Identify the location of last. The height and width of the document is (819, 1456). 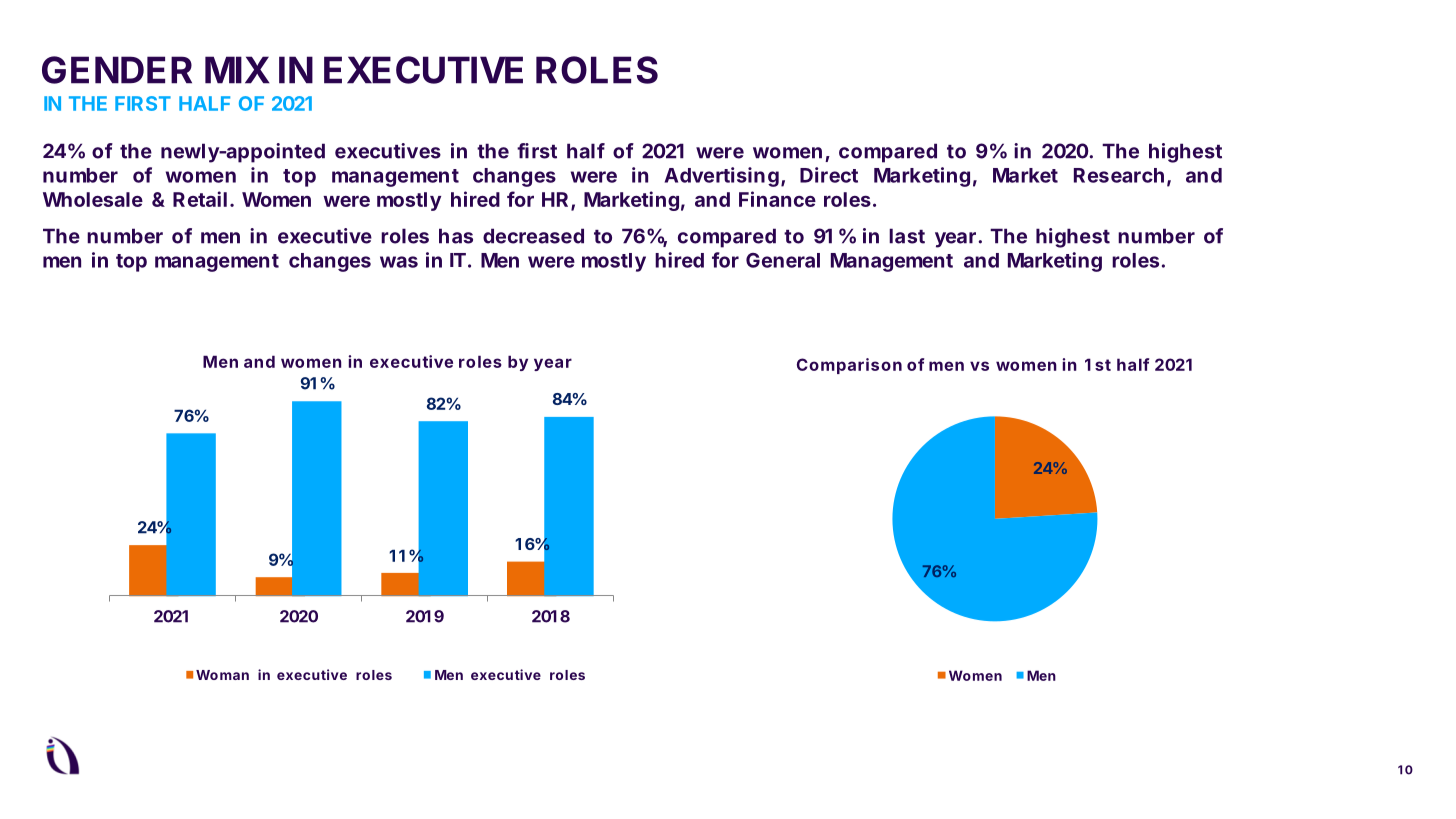
(907, 236).
